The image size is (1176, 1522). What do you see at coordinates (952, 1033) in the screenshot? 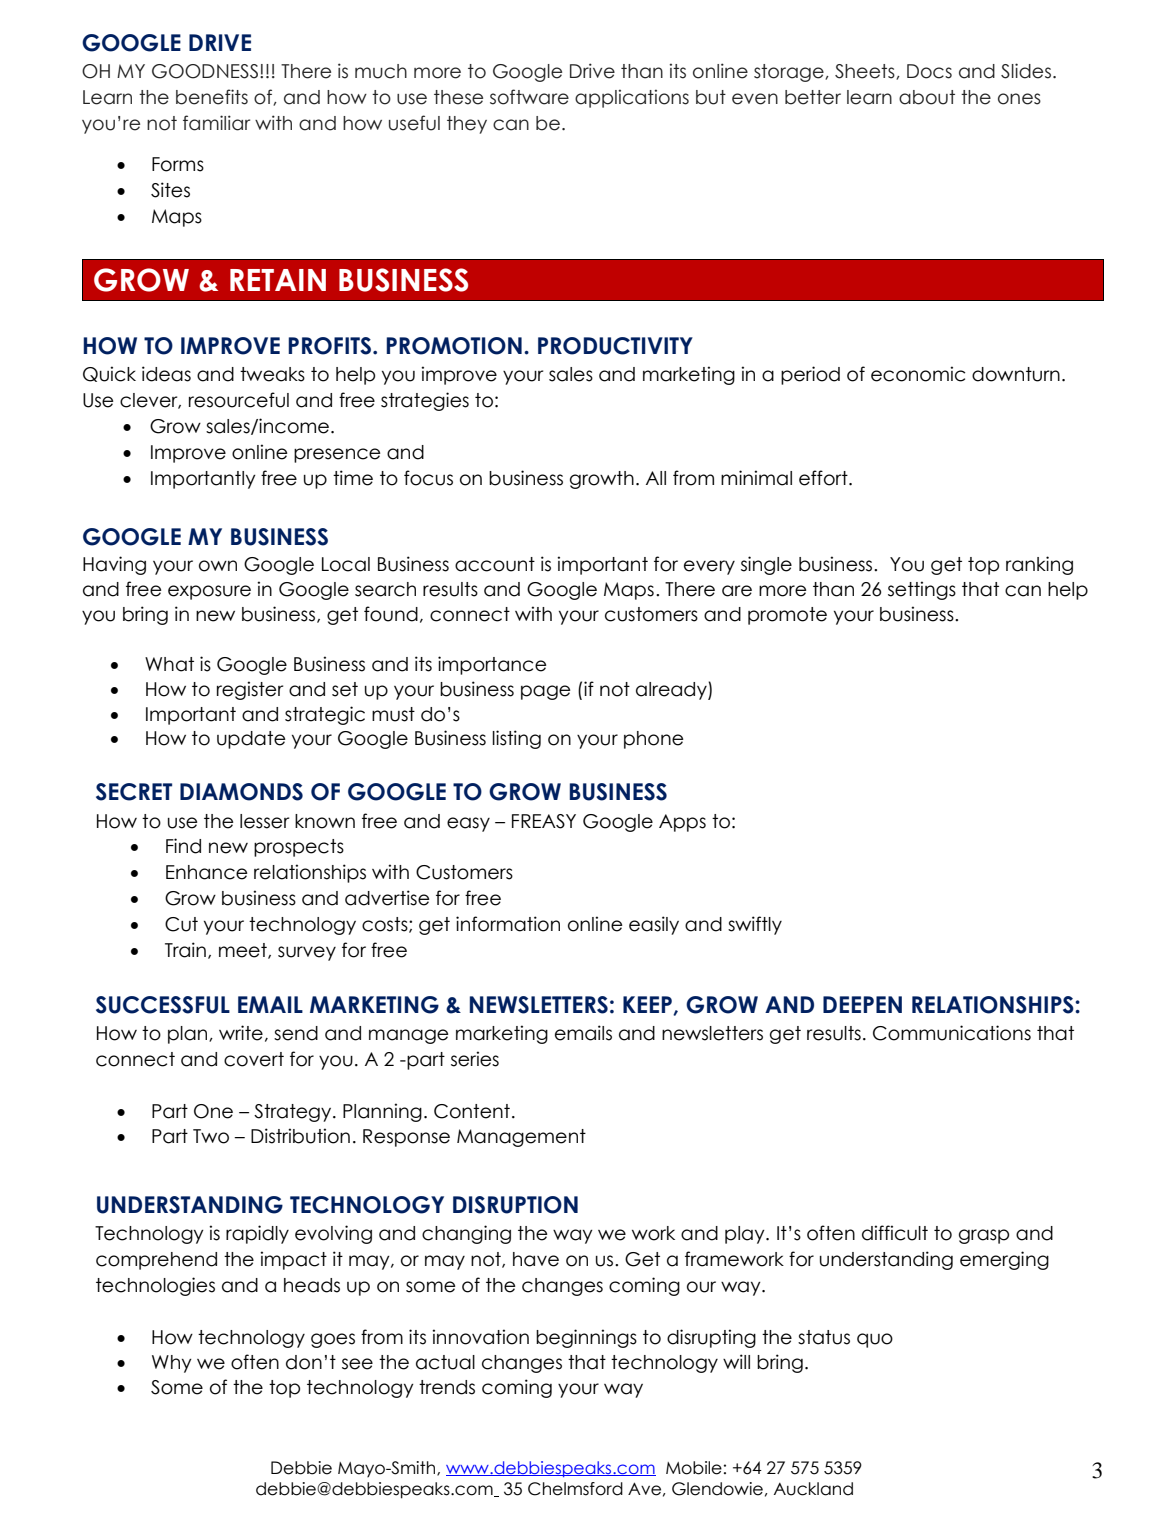
I see `Communications` at bounding box center [952, 1033].
